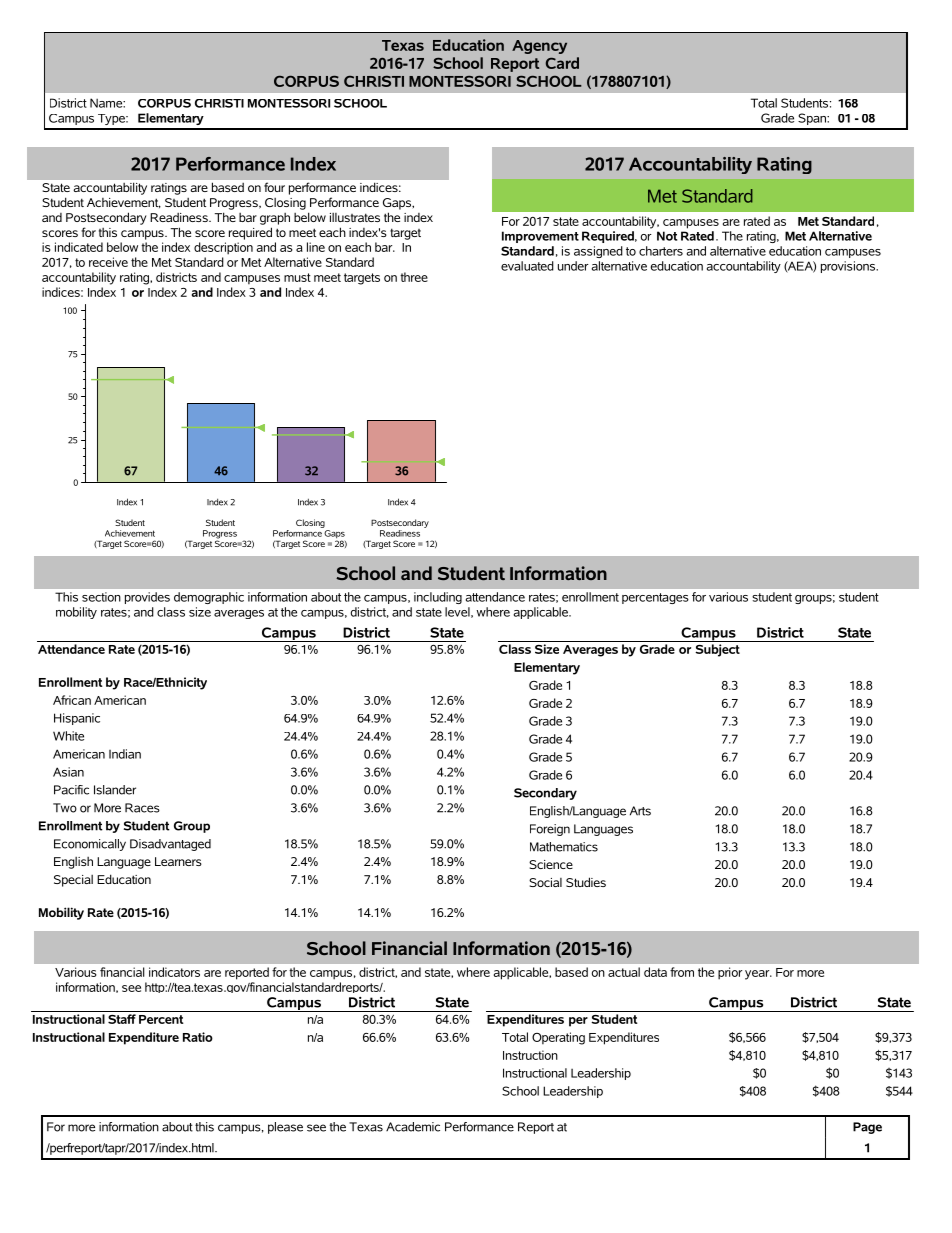  What do you see at coordinates (562, 63) in the page?
I see `Card` at bounding box center [562, 63].
